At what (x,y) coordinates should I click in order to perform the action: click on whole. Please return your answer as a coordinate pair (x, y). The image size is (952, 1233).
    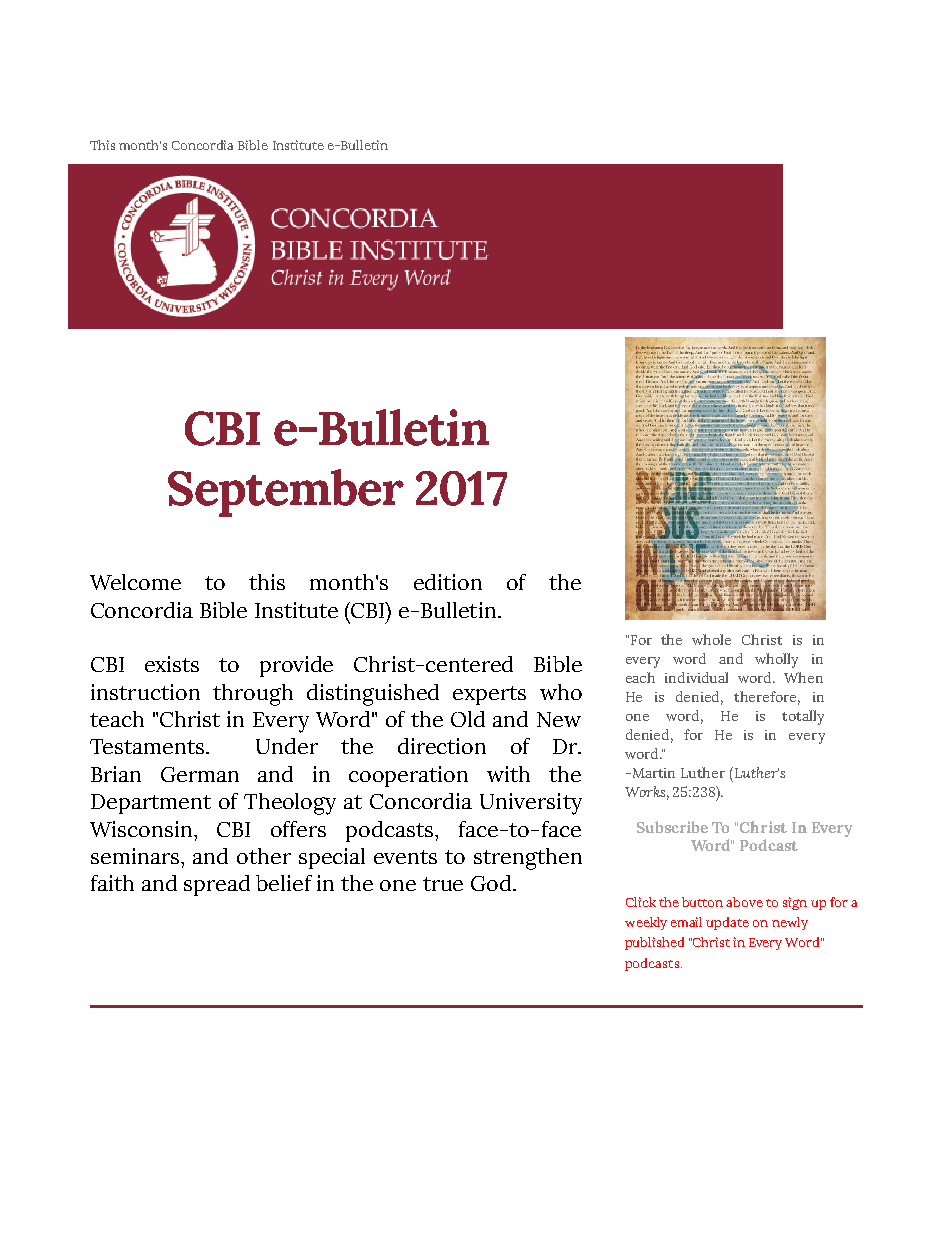
    Looking at the image, I should click on (711, 639).
